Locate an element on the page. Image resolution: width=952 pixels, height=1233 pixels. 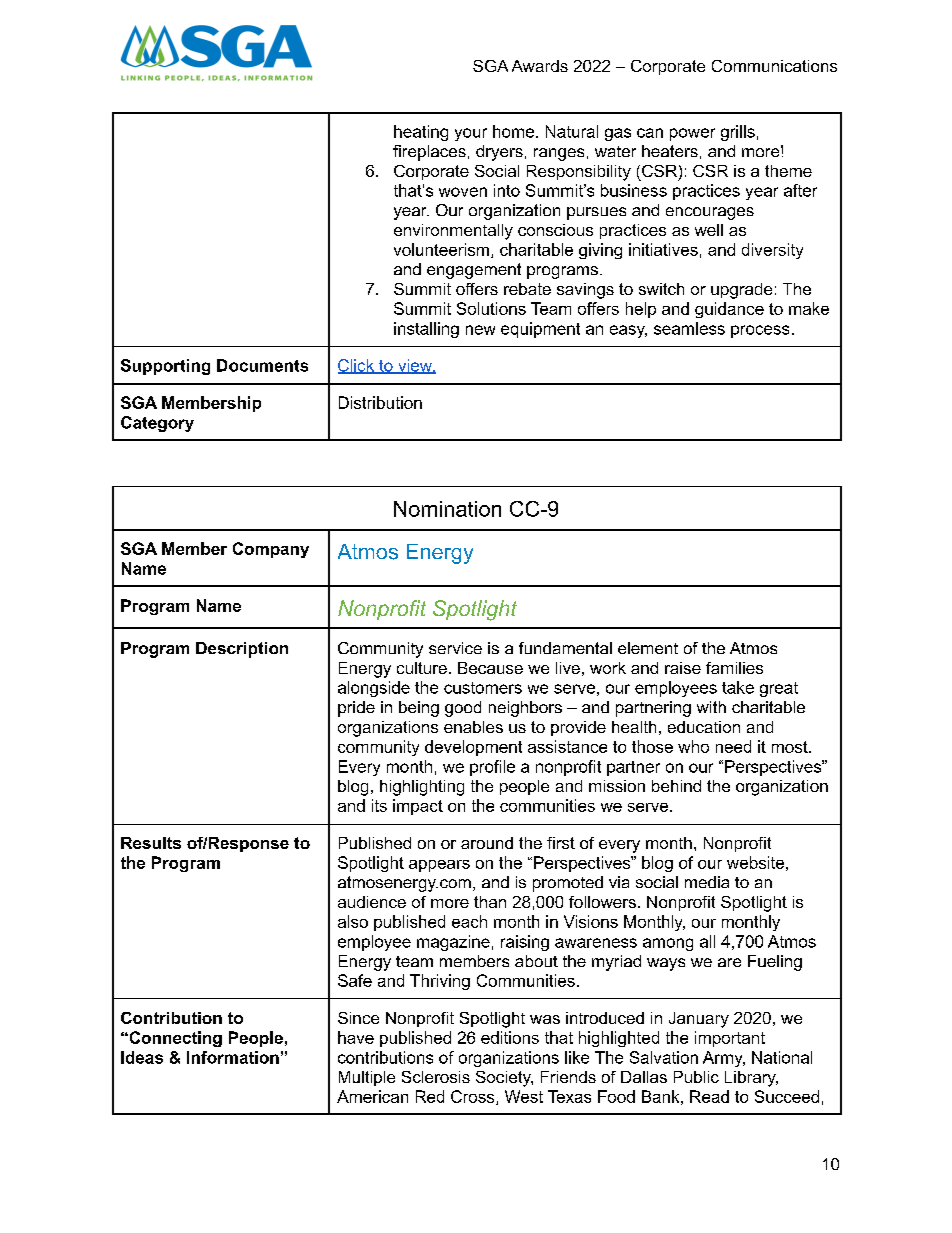
need is located at coordinates (733, 746).
